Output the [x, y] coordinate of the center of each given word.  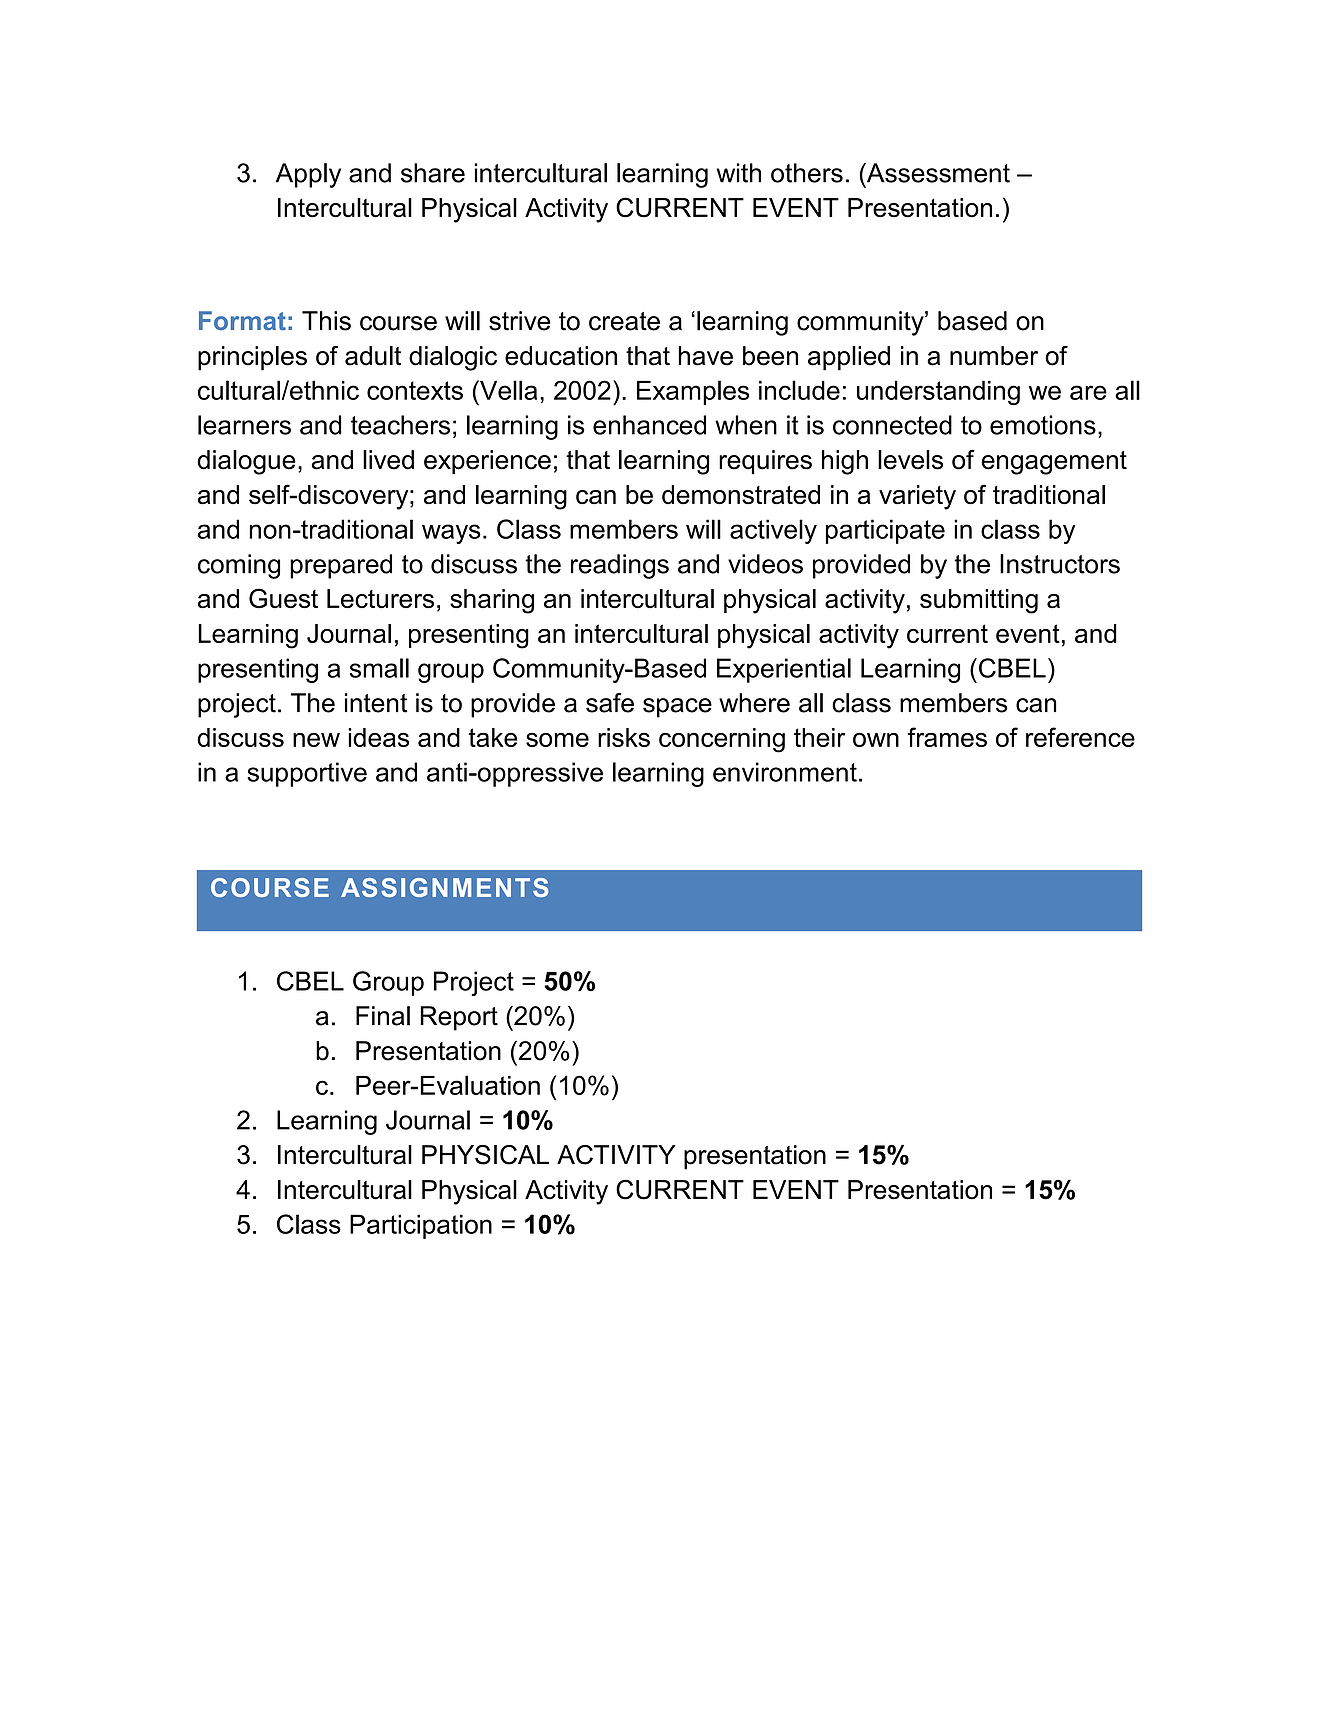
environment [785, 772]
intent [376, 703]
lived [388, 460]
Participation [421, 1226]
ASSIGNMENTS [445, 887]
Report [459, 1018]
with [738, 173]
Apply [308, 175]
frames [947, 737]
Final [383, 1016]
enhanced [649, 425]
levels [910, 460]
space [677, 708]
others [807, 173]
